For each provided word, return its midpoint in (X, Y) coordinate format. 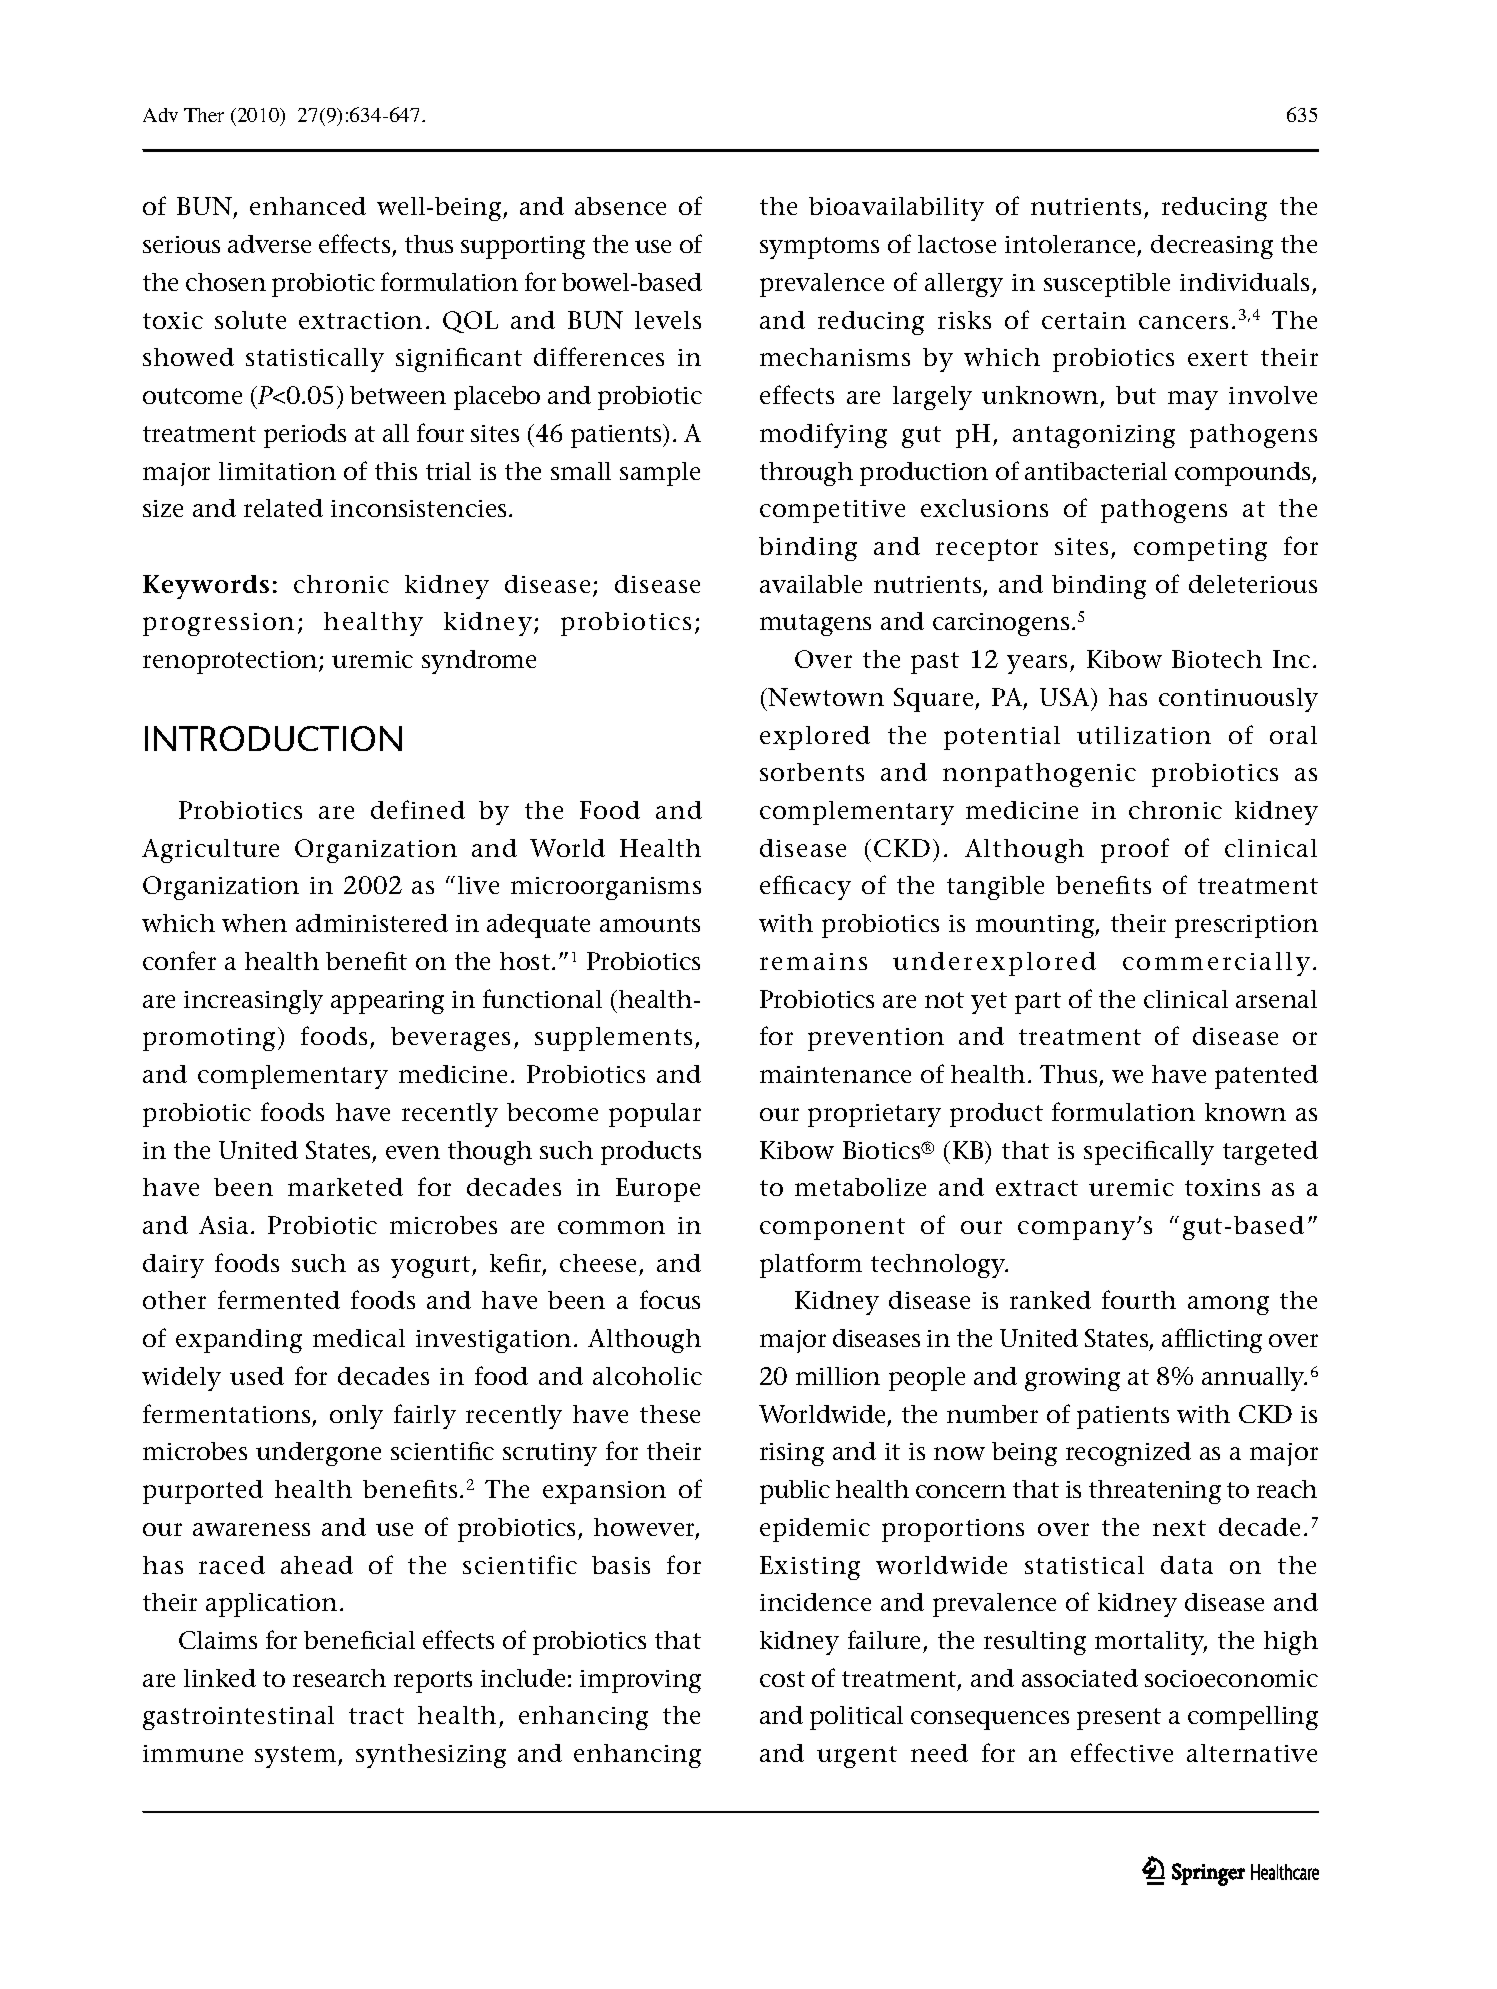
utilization (1144, 735)
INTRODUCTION (273, 738)
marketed (345, 1187)
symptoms (819, 248)
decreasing (1212, 247)
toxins (1222, 1187)
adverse (269, 244)
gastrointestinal (238, 1718)
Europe (658, 1190)
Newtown (825, 697)
